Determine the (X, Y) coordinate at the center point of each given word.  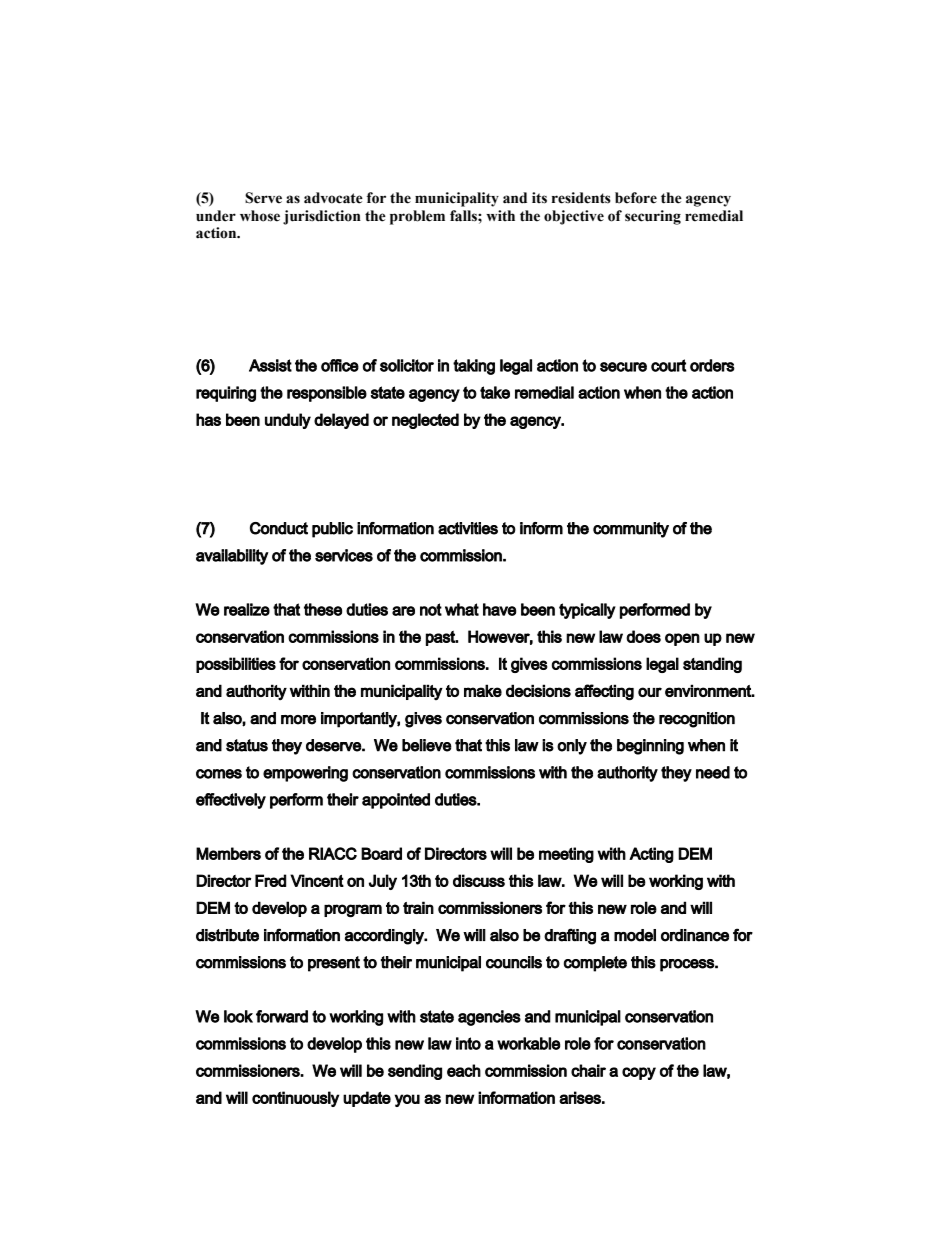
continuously (295, 1099)
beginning (650, 747)
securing (653, 217)
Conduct (279, 528)
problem (417, 217)
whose (260, 216)
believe (427, 745)
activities (468, 528)
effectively (231, 801)
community (631, 530)
